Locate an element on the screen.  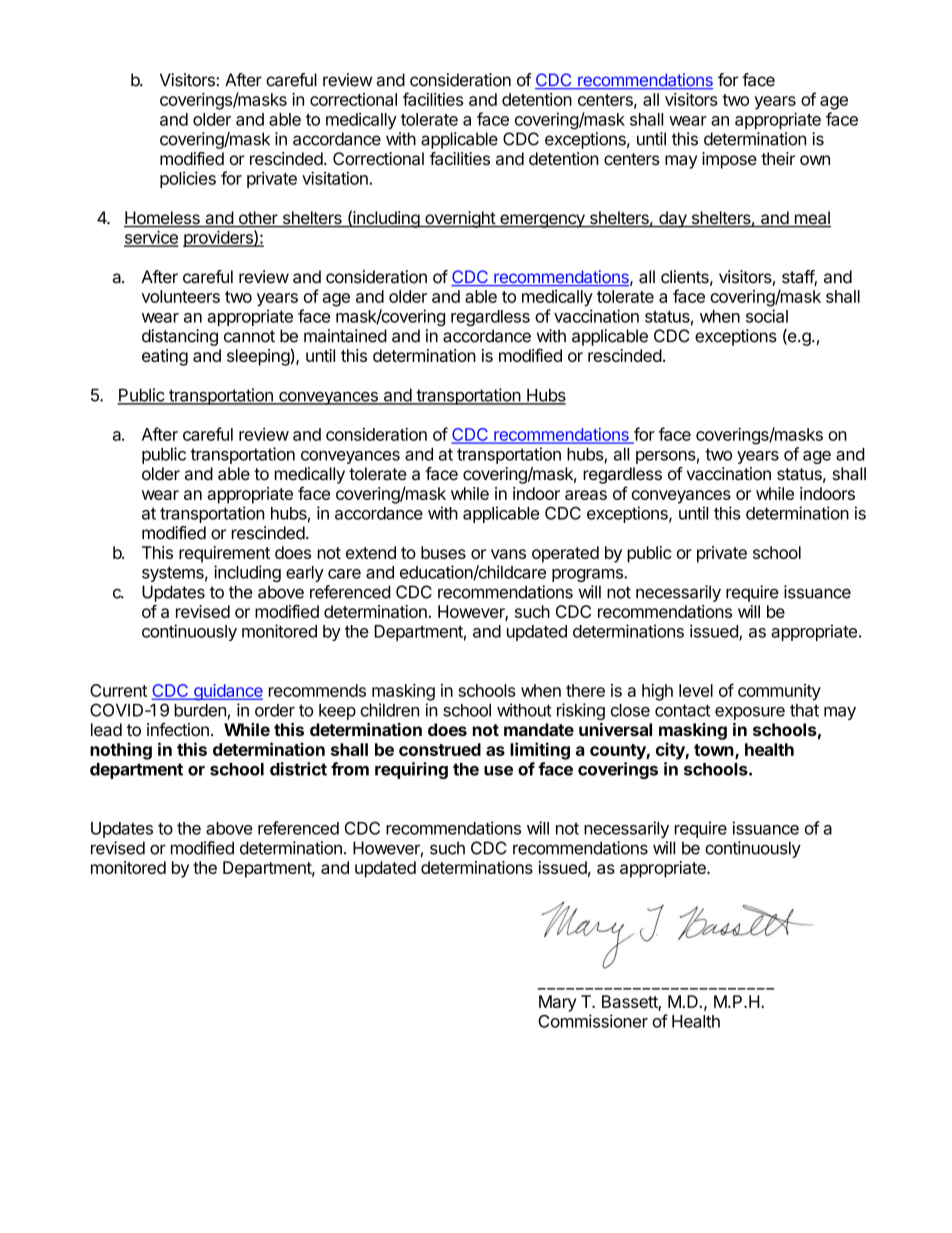
Mary is located at coordinates (558, 1003).
